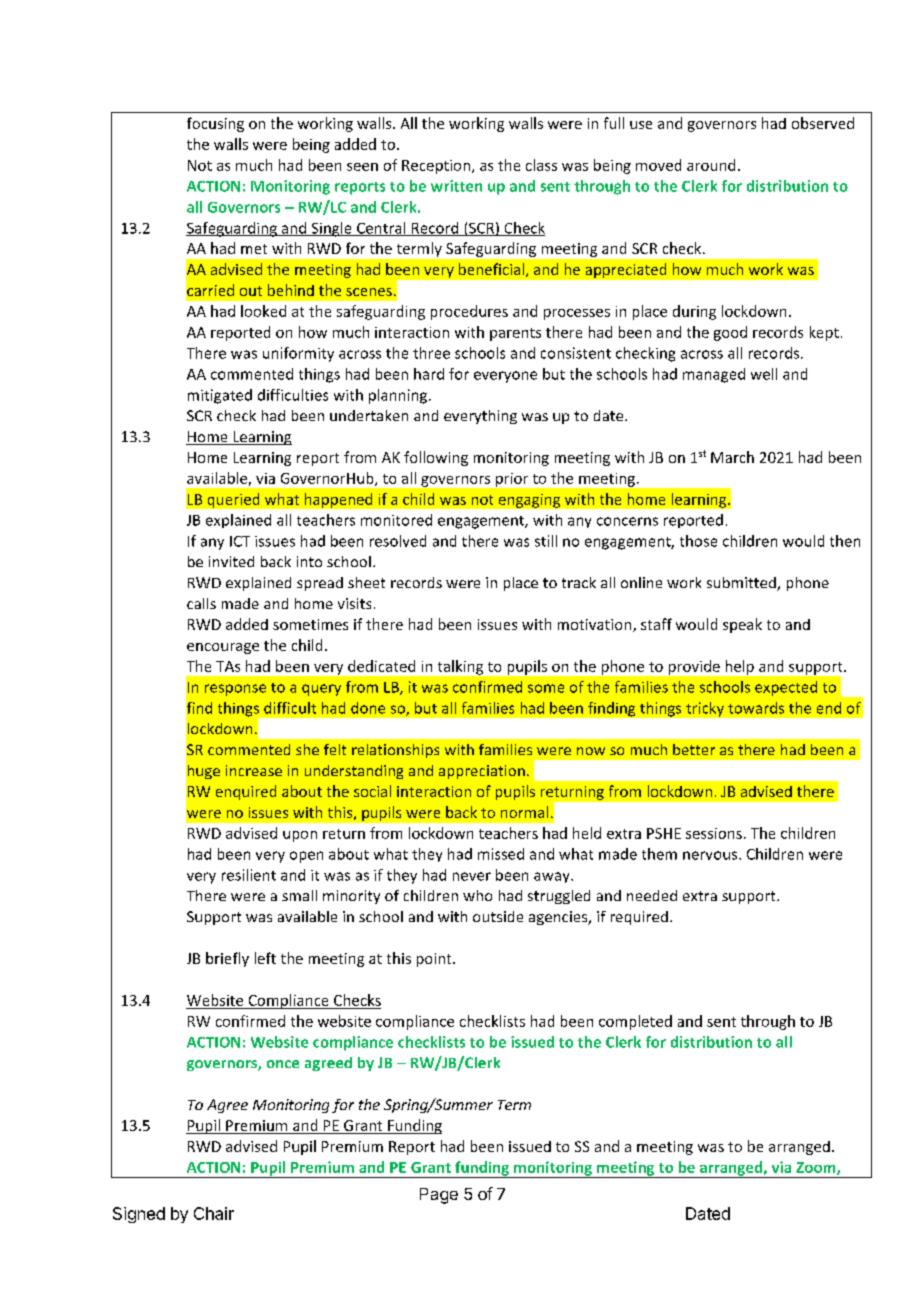 The width and height of the document is (924, 1309). Describe the element at coordinates (740, 667) in the document. I see `help` at that location.
